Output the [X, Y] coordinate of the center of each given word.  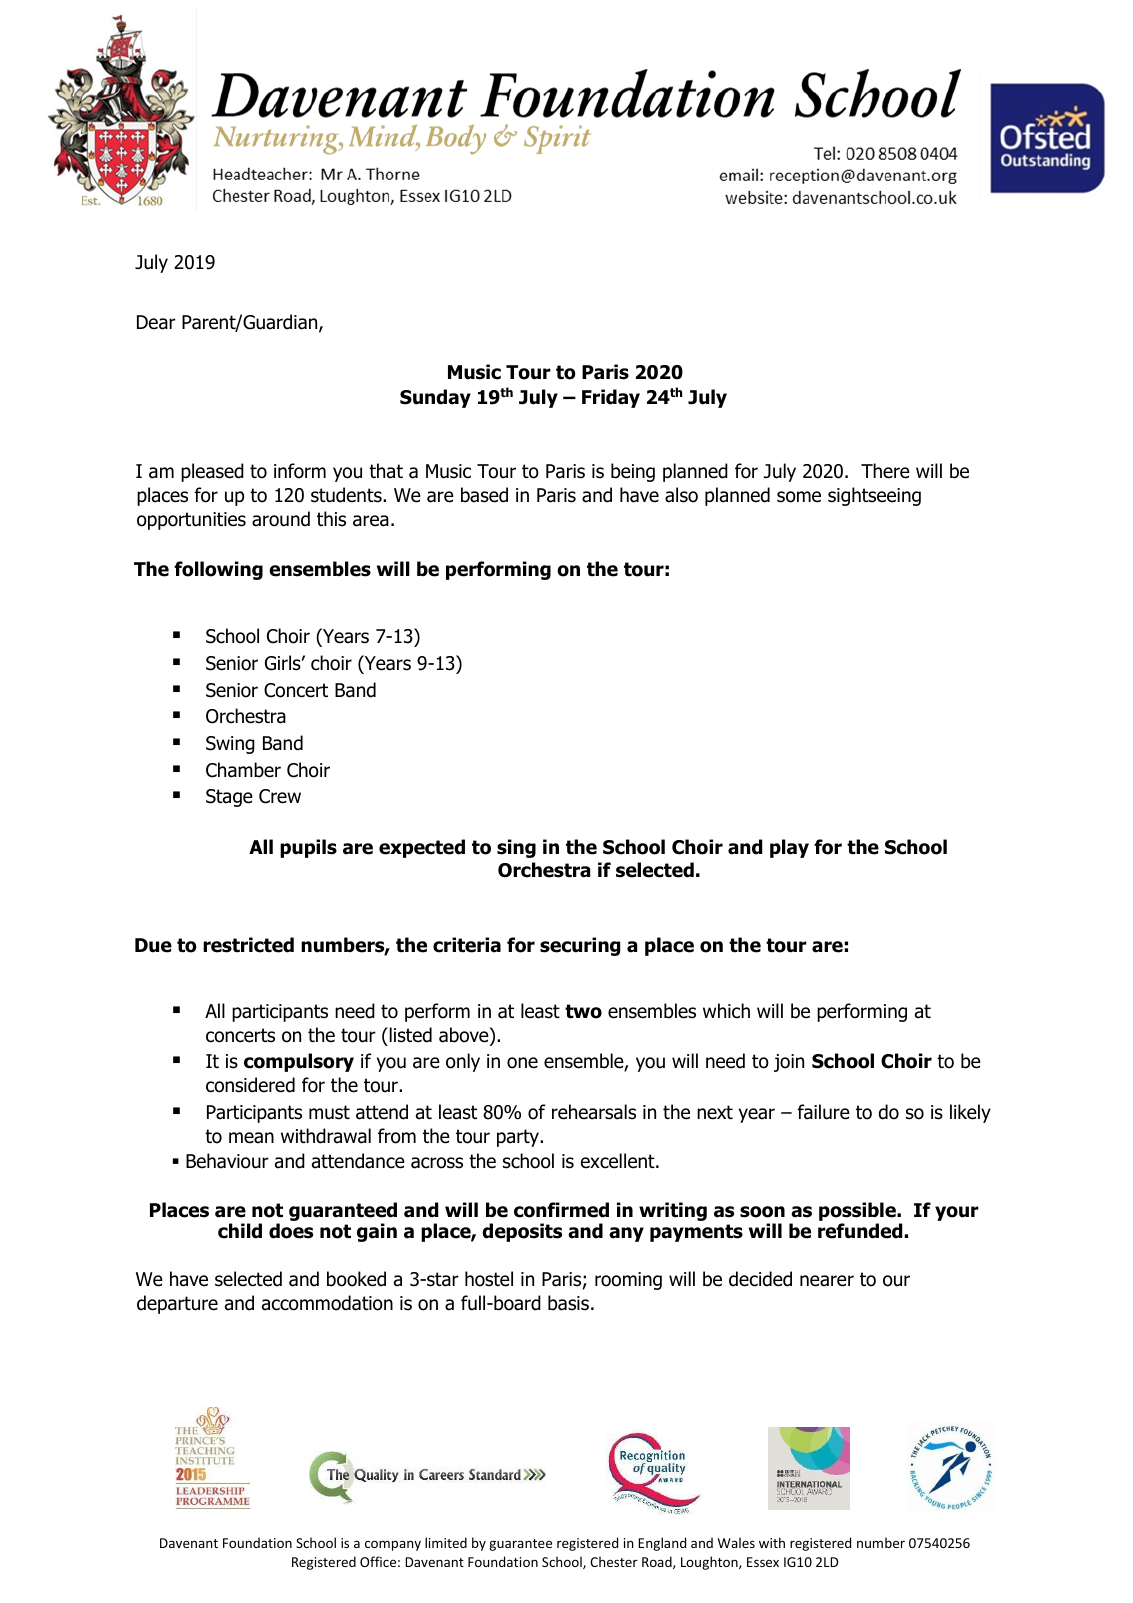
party [519, 1138]
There [885, 471]
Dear [156, 322]
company [393, 1545]
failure [823, 1112]
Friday [611, 398]
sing [516, 848]
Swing [230, 745]
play [789, 848]
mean [251, 1138]
